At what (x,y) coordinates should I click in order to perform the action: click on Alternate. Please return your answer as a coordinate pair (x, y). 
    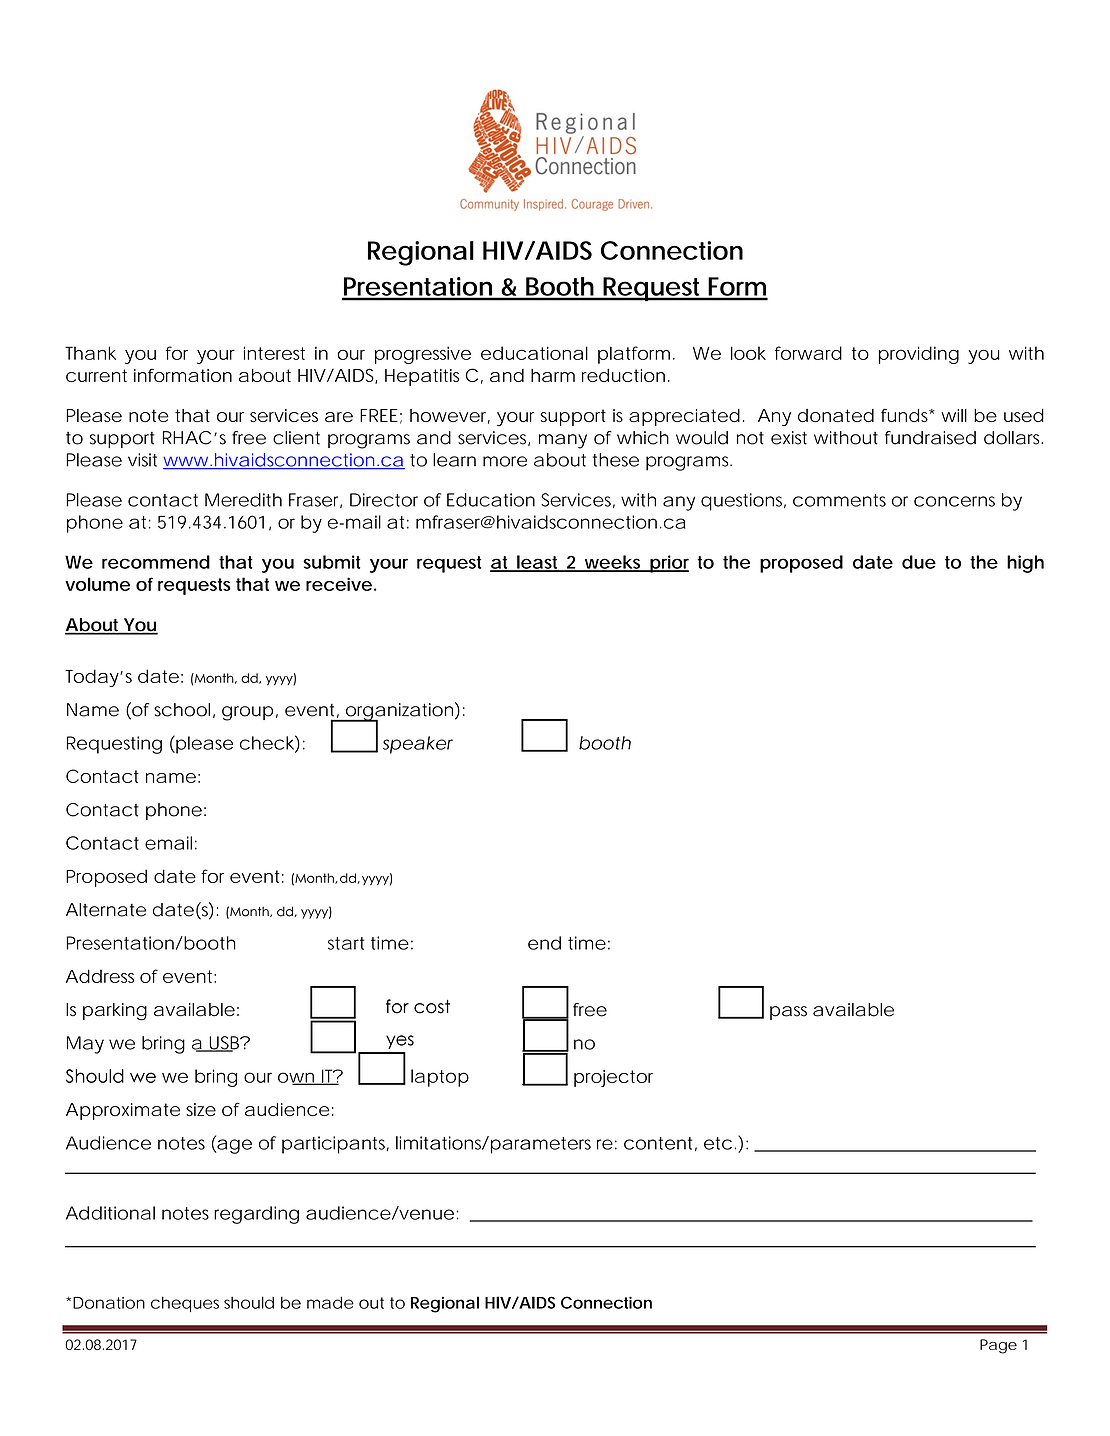
    Looking at the image, I should click on (106, 910).
